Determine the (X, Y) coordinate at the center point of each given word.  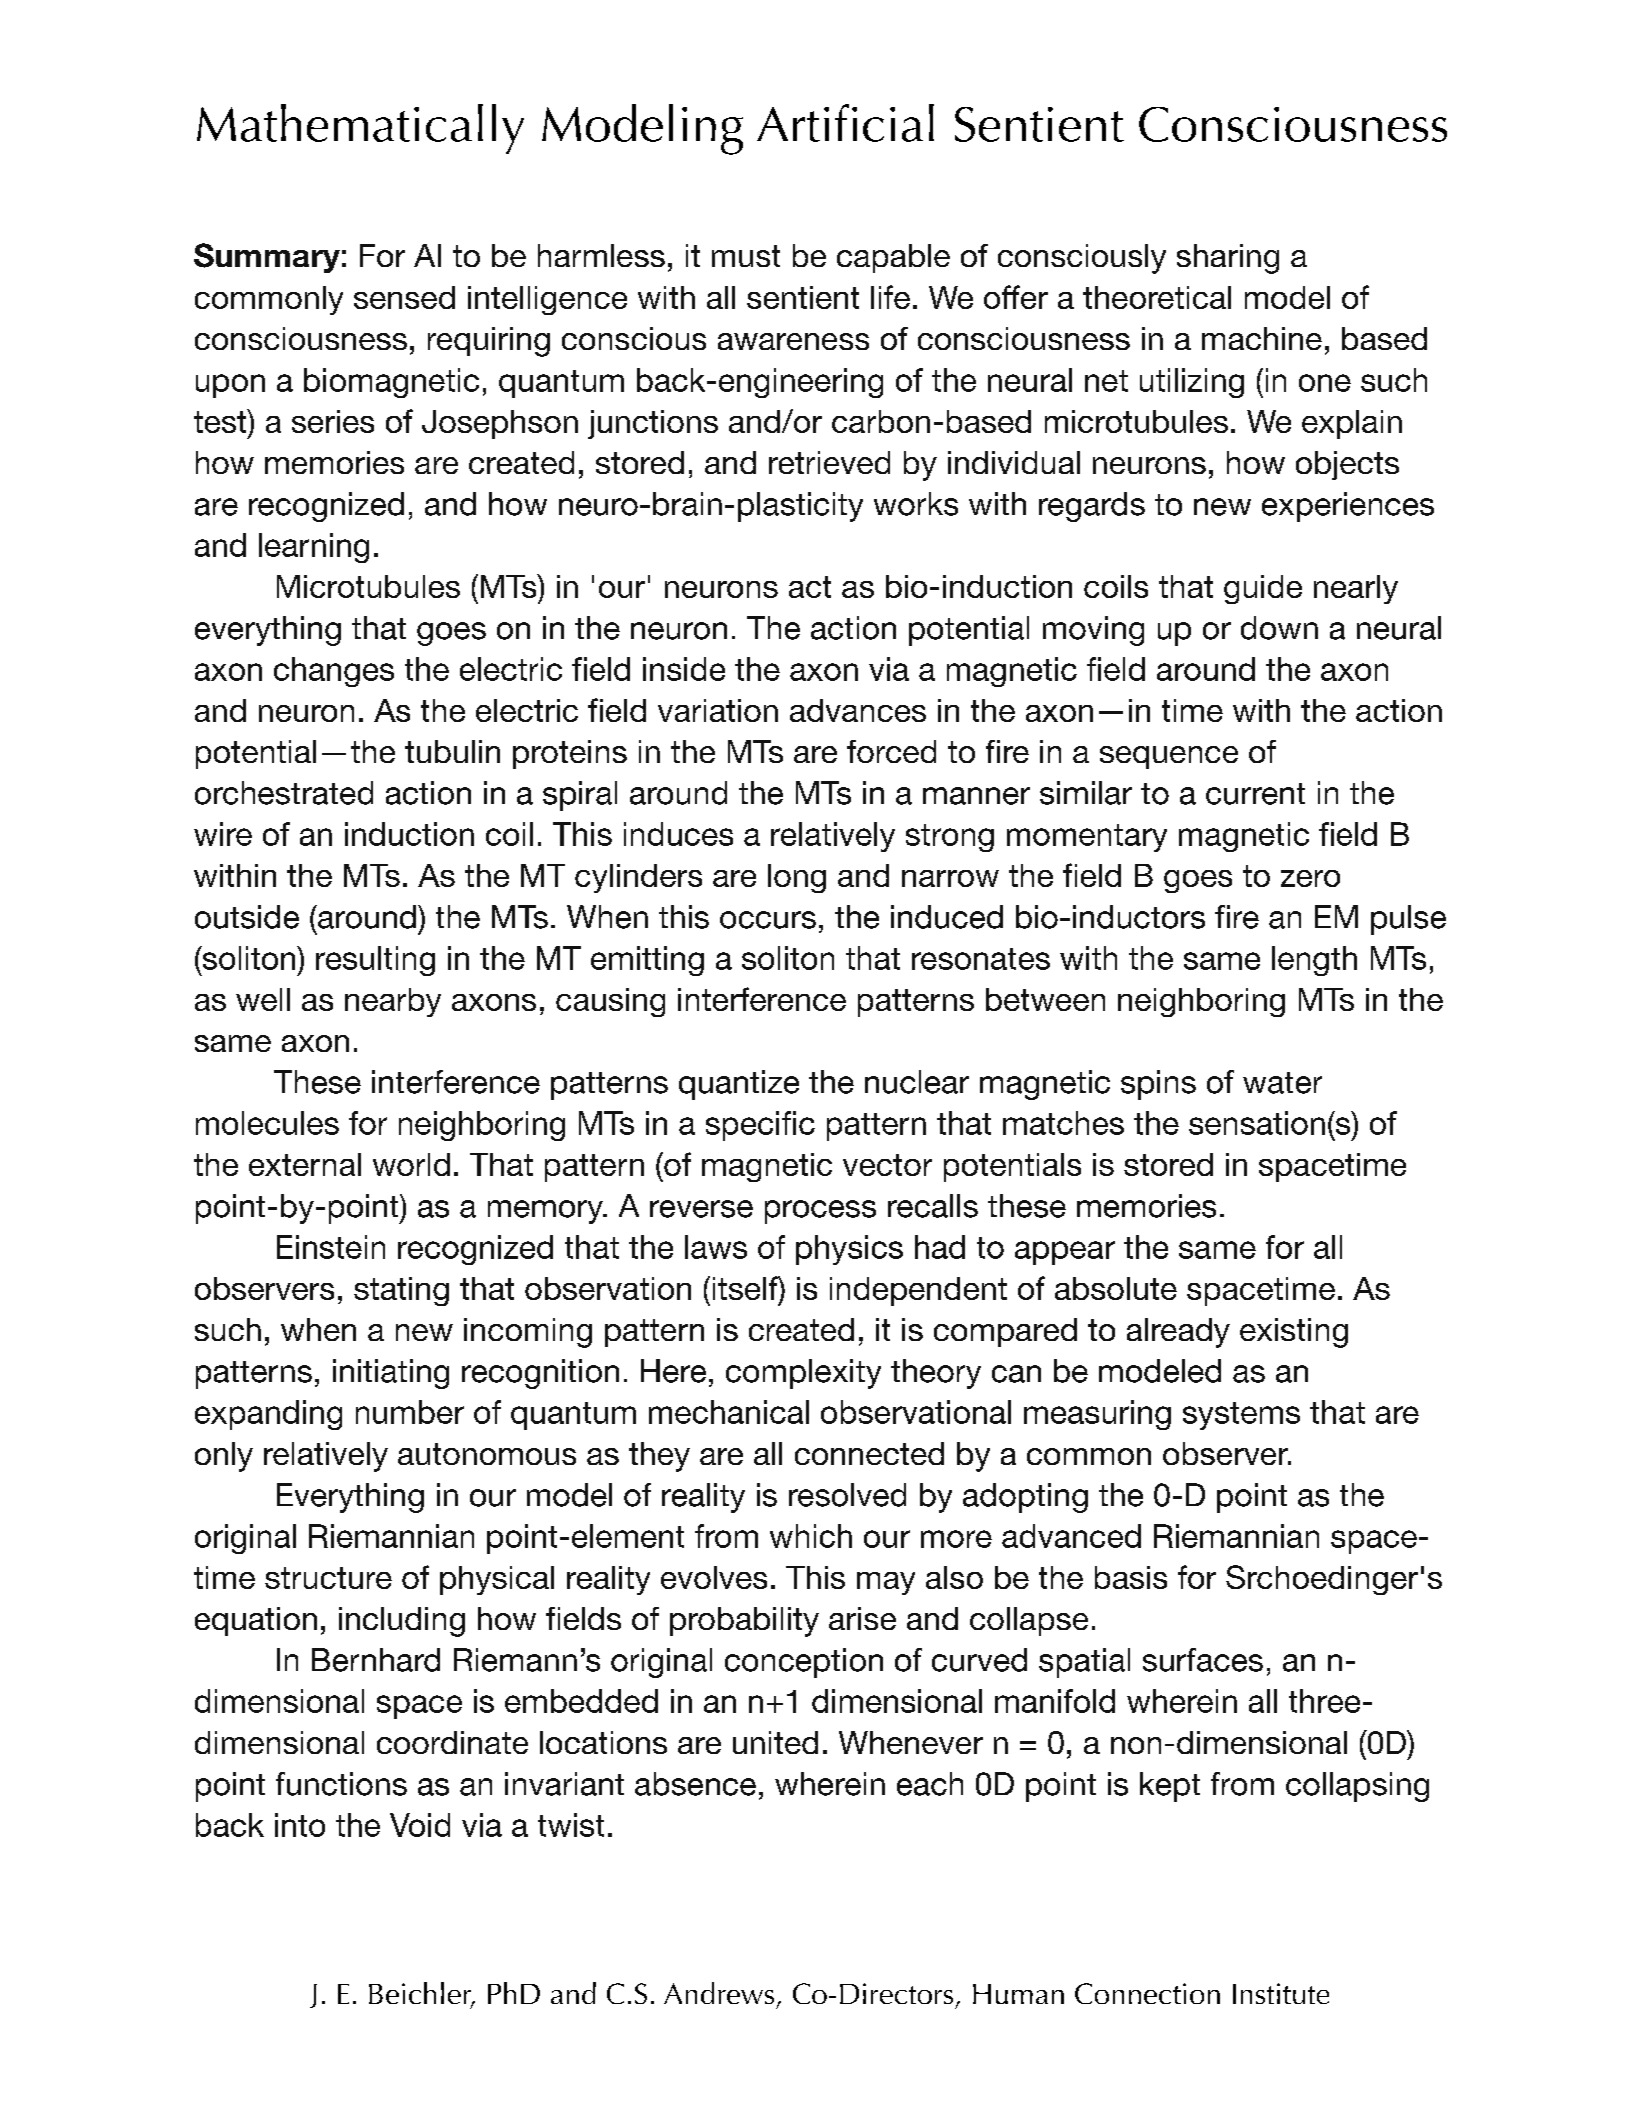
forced (891, 751)
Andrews (719, 1993)
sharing (1228, 259)
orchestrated (284, 793)
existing (1294, 1333)
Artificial (845, 123)
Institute (1281, 1993)
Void (420, 1825)
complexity (803, 1374)
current (1255, 794)
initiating (391, 1374)
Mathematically (360, 129)
